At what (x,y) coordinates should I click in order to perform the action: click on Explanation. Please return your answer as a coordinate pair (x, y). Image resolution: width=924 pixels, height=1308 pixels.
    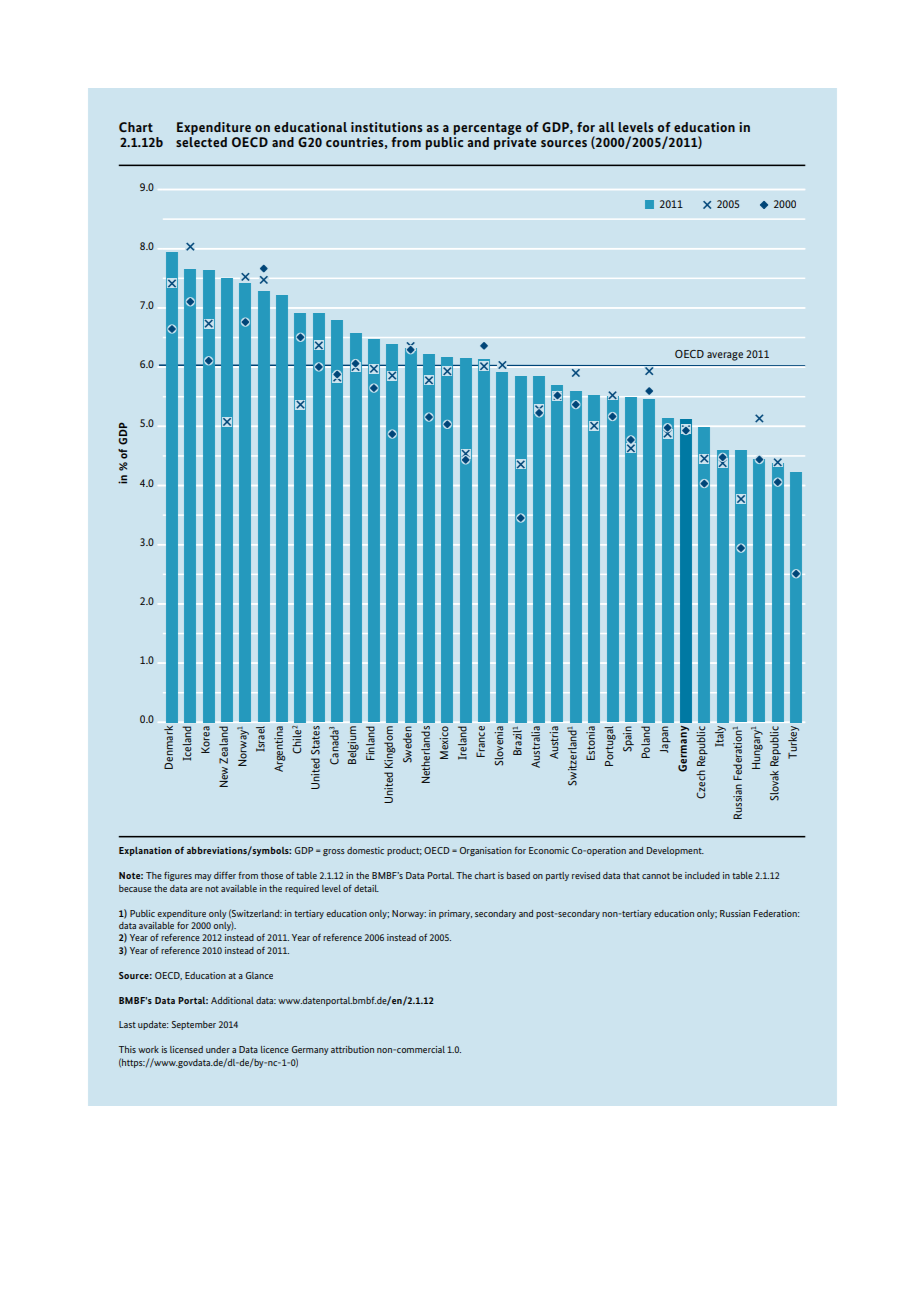
    Looking at the image, I should click on (145, 851).
